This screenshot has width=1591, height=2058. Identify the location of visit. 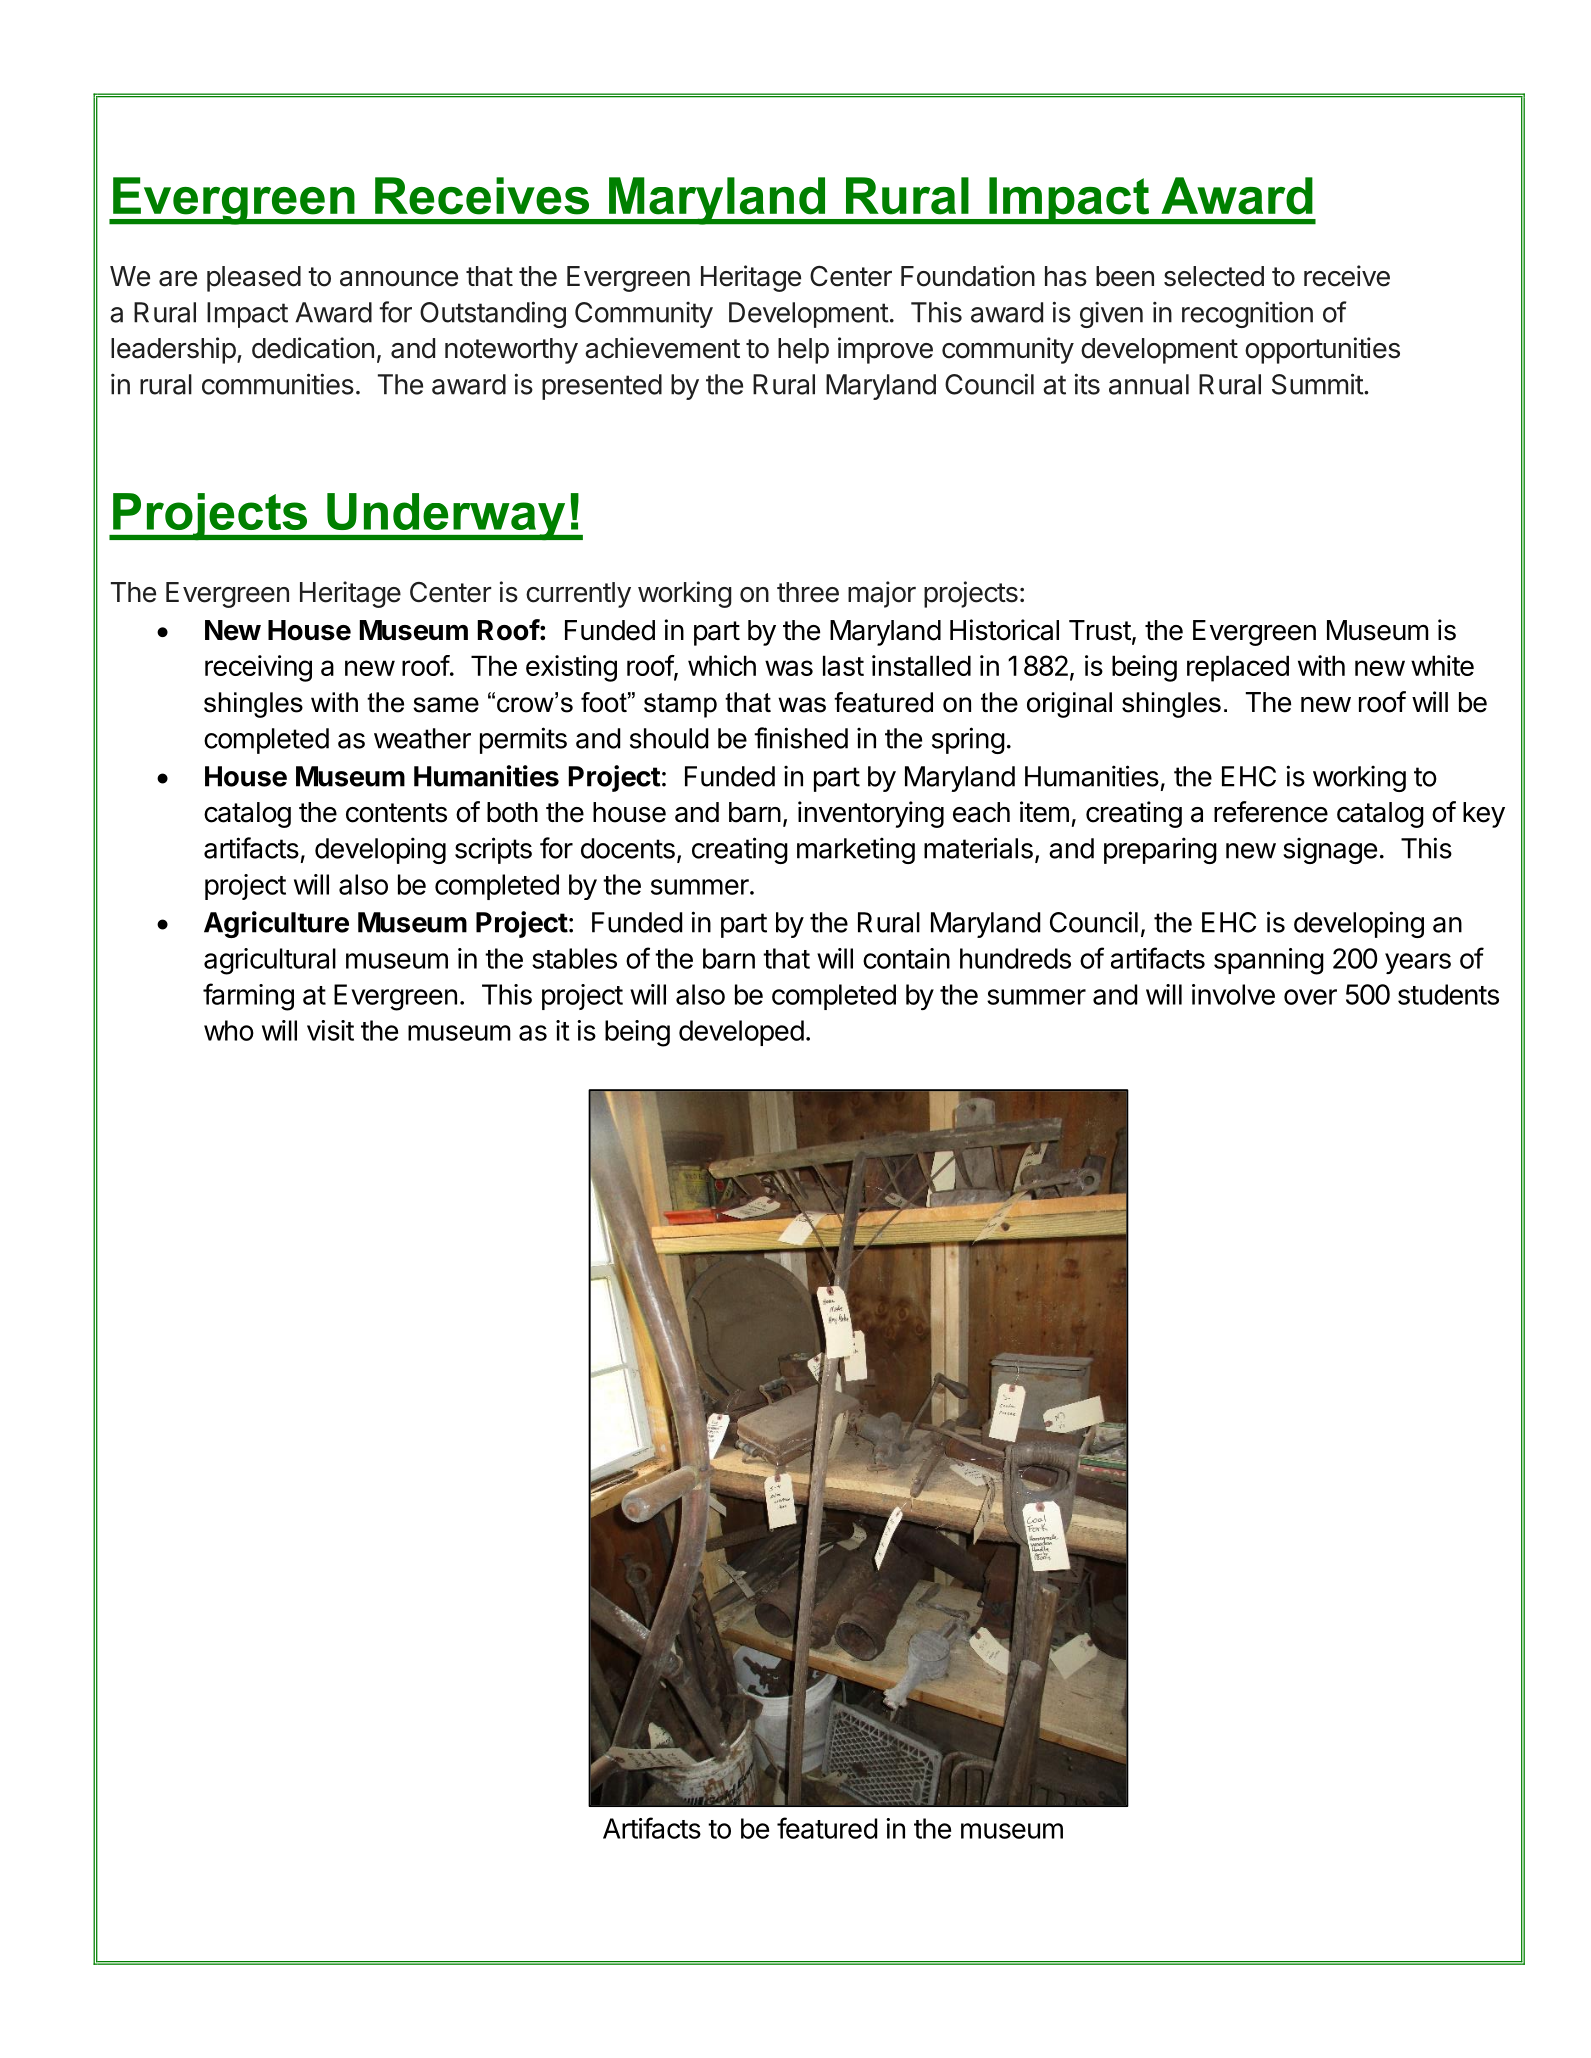
(330, 1030).
